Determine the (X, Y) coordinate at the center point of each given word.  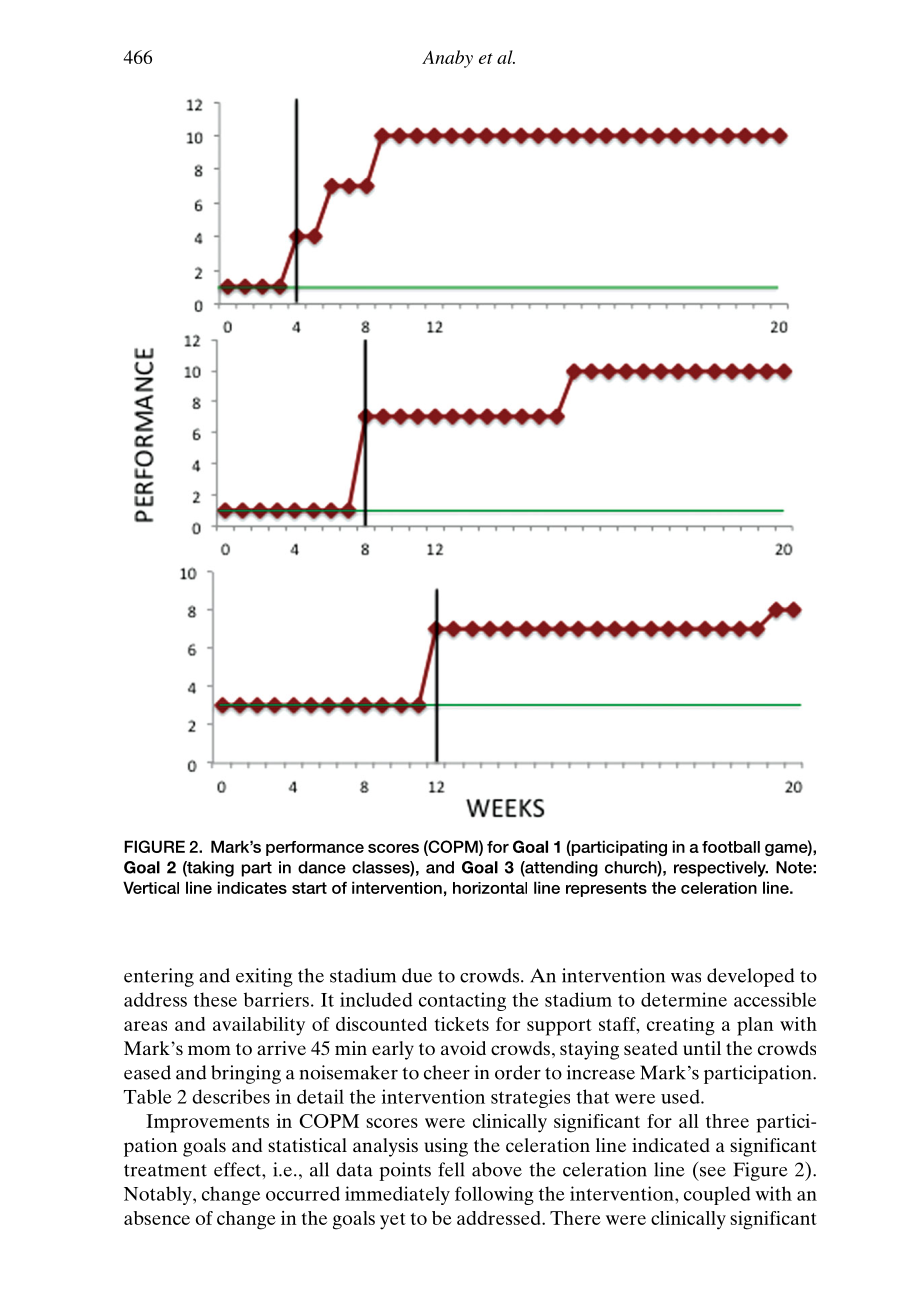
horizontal (490, 888)
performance (315, 848)
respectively (721, 869)
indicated (671, 1145)
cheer (447, 1072)
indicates (252, 887)
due (417, 975)
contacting (462, 1001)
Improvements (207, 1123)
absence (157, 1218)
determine (684, 999)
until (702, 1048)
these (215, 999)
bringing (246, 1074)
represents (606, 889)
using (446, 1147)
